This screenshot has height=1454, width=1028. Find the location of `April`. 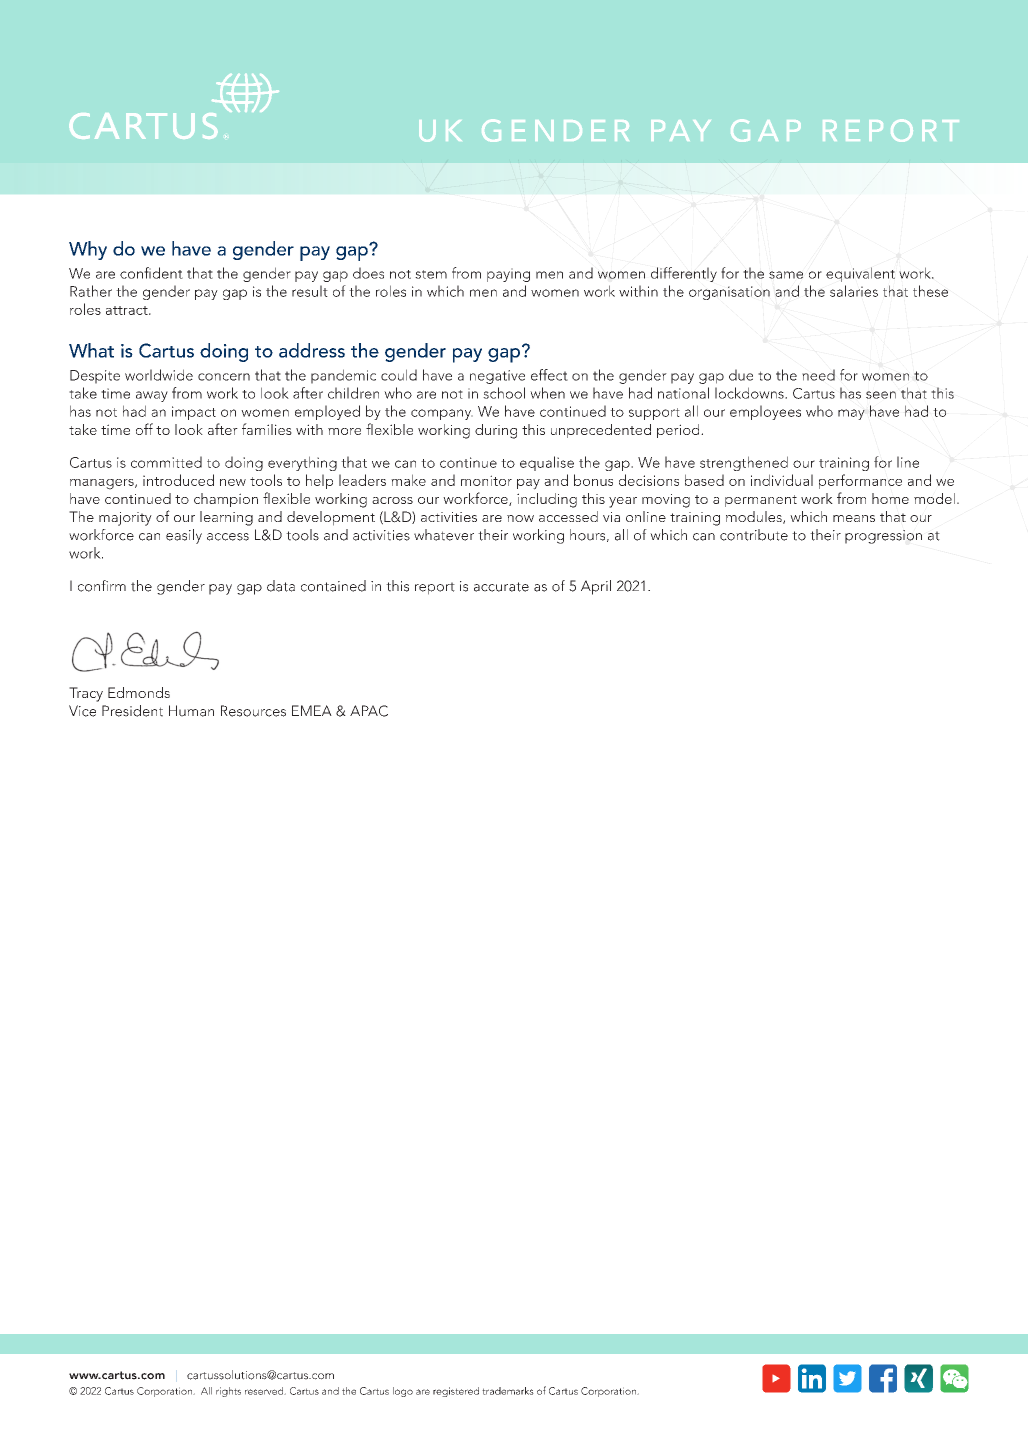

April is located at coordinates (596, 587).
